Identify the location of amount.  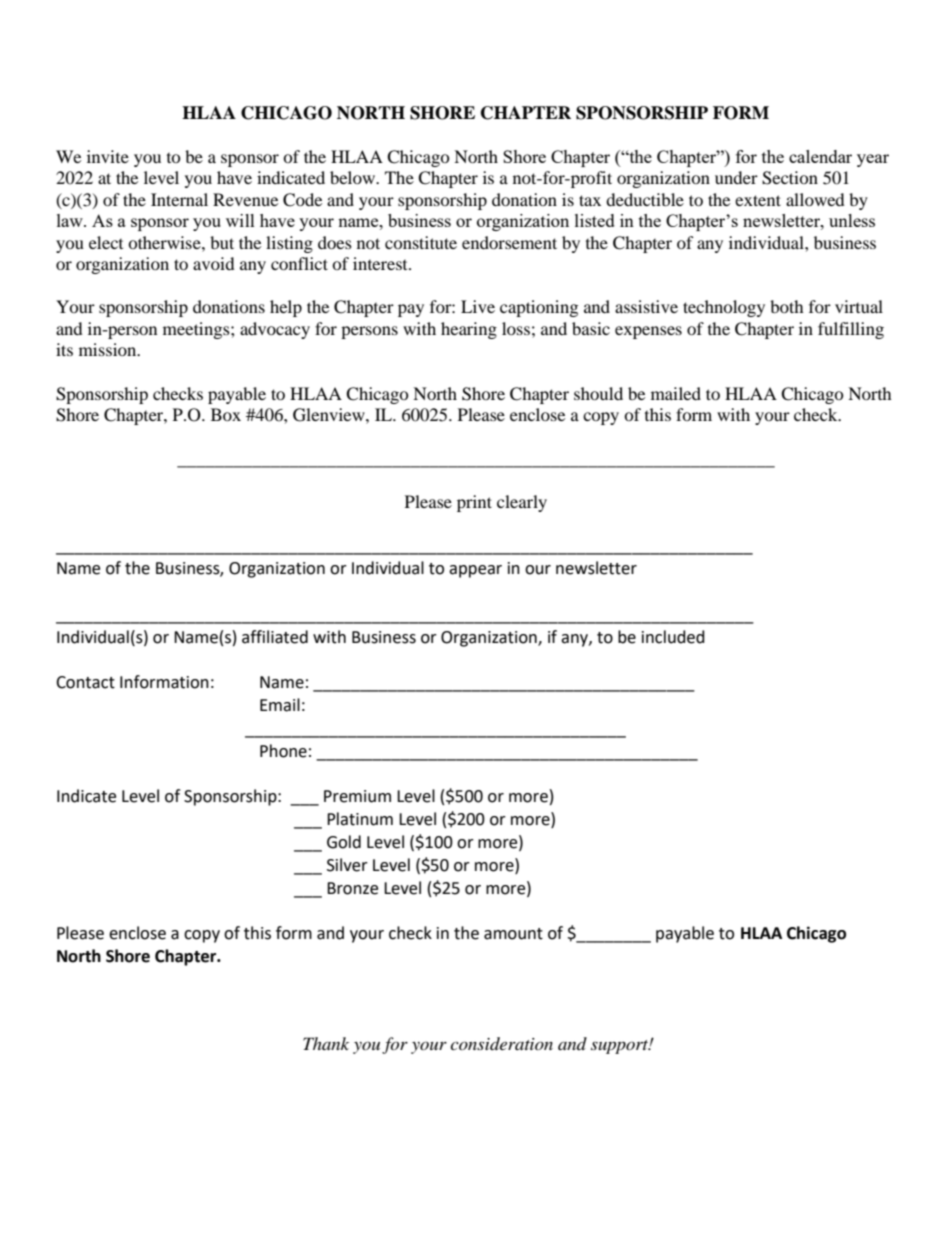
(513, 934).
